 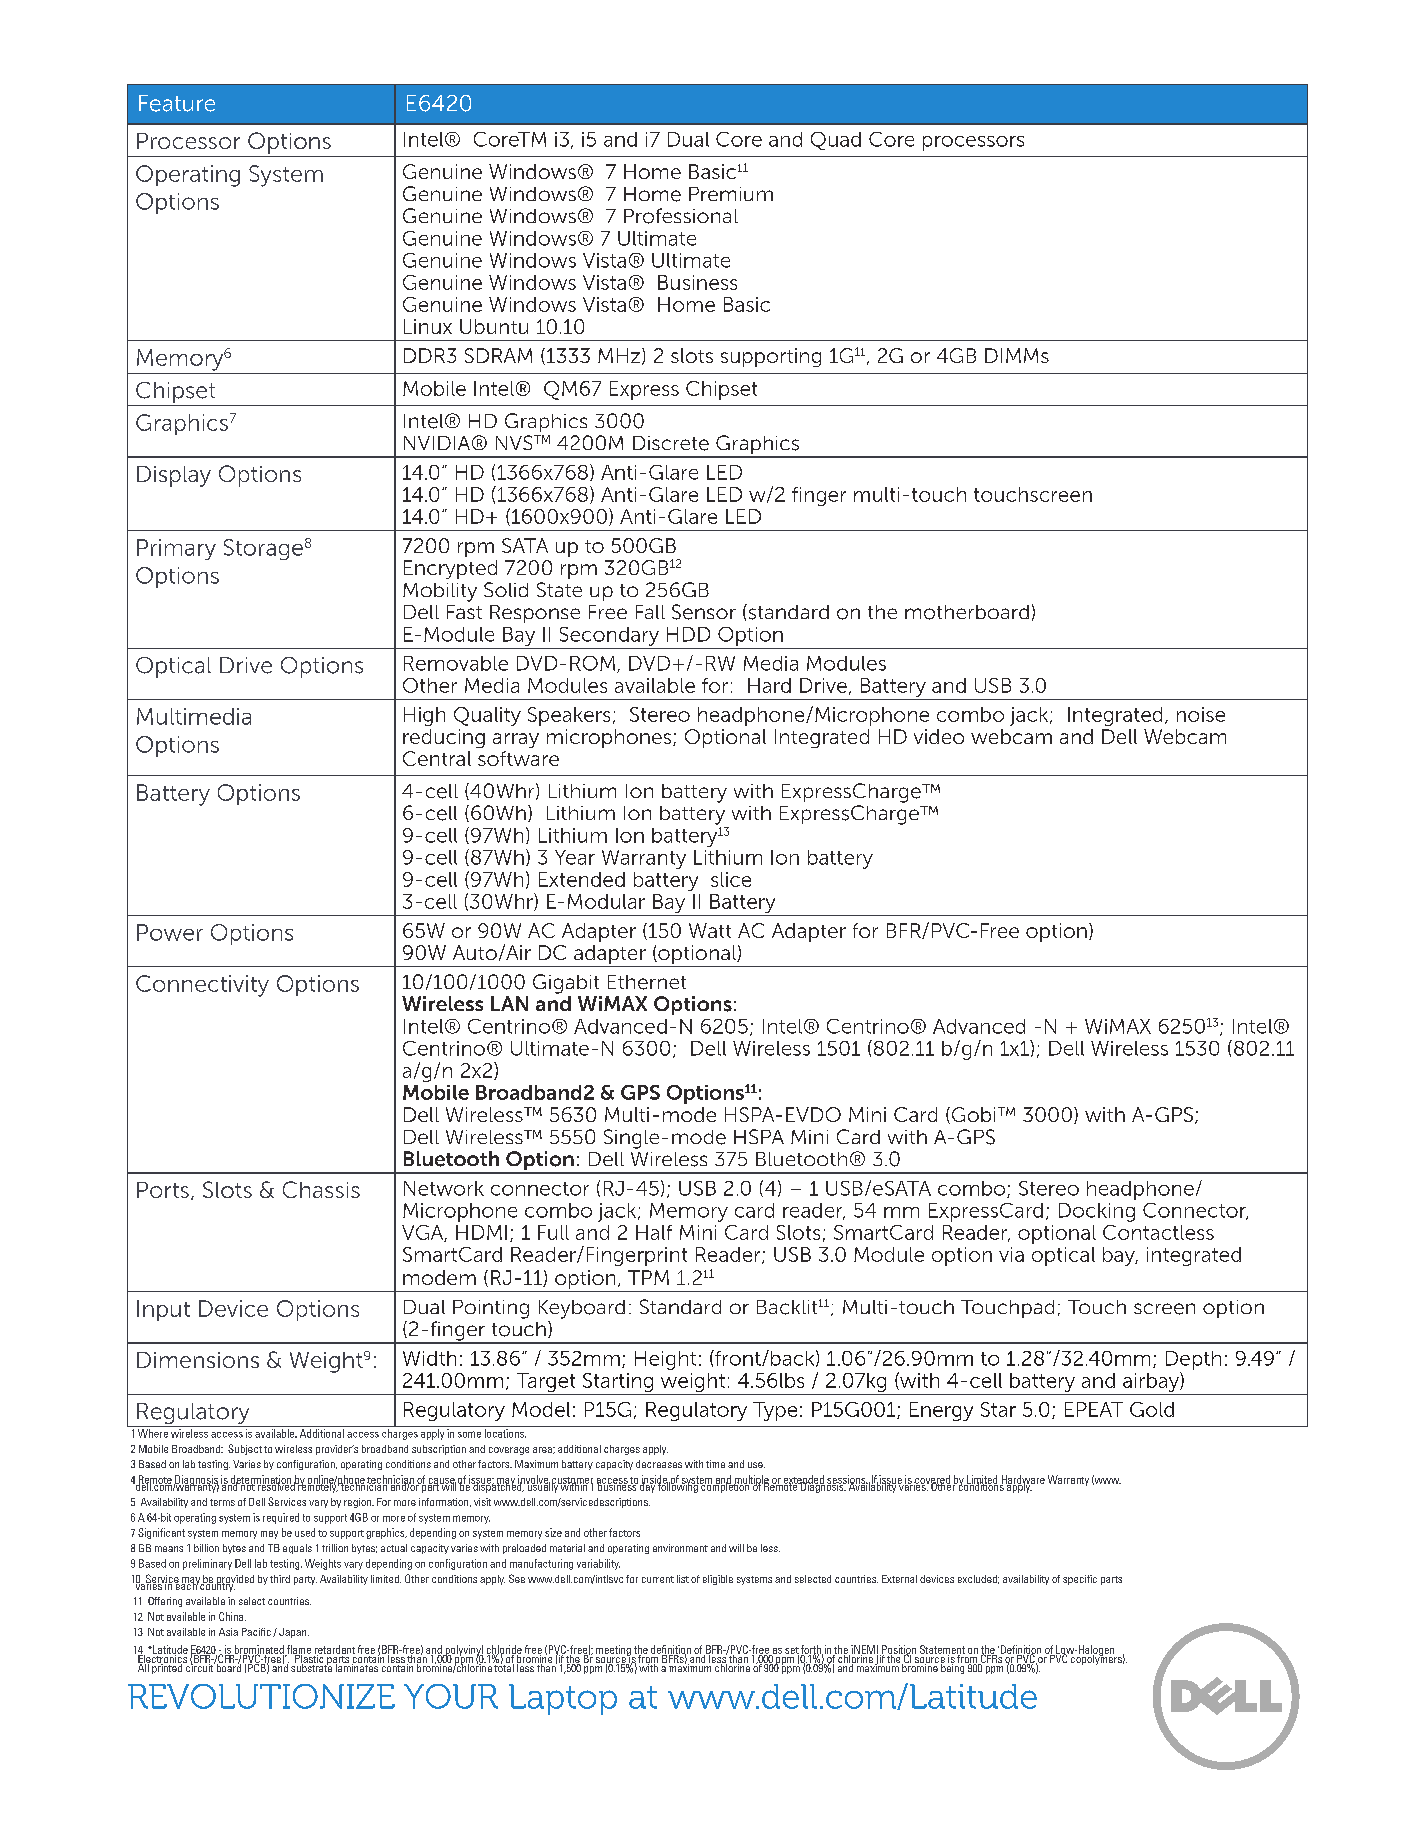 I want to click on noise, so click(x=1201, y=714).
